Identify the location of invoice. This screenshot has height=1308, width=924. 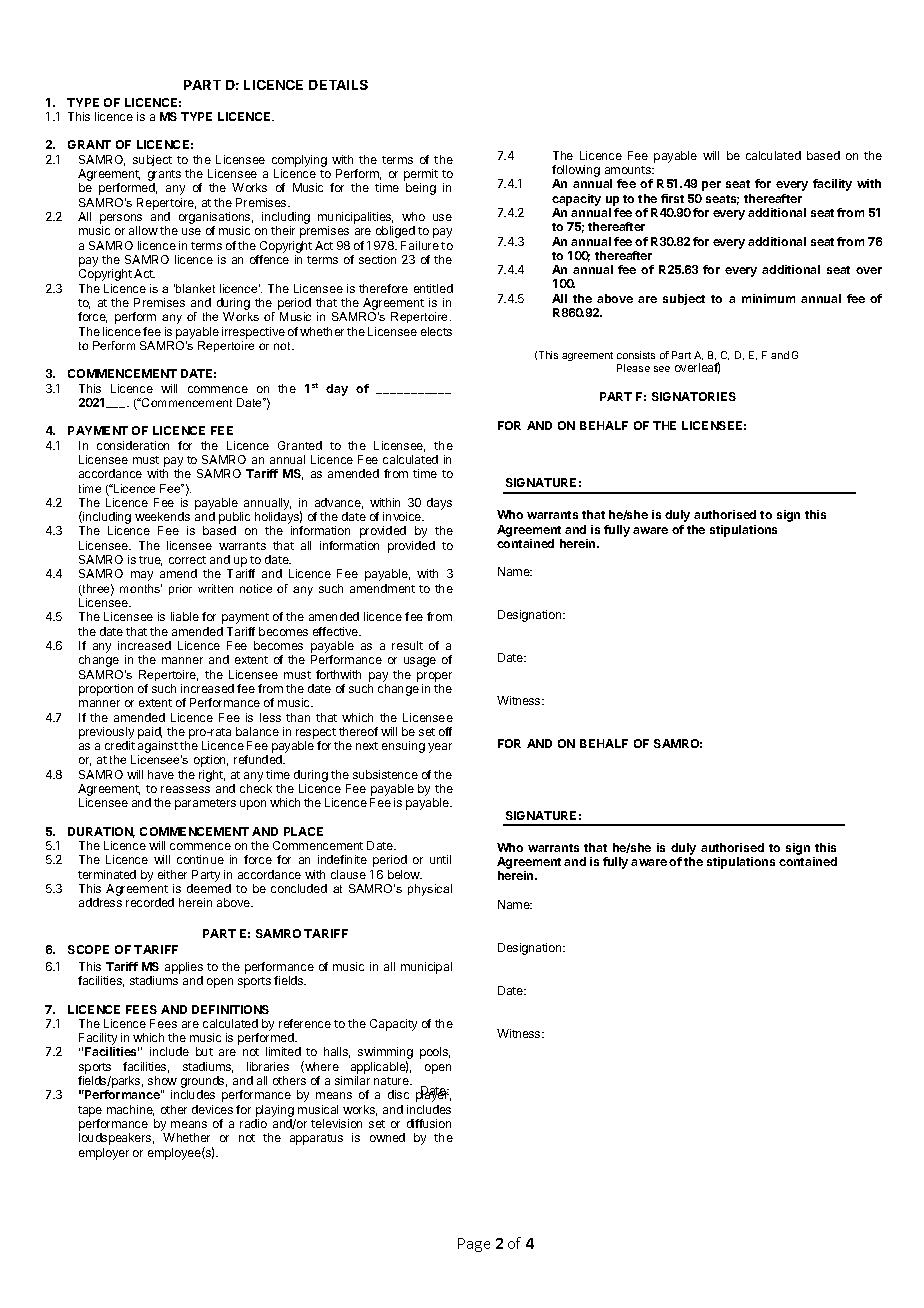
(403, 516).
